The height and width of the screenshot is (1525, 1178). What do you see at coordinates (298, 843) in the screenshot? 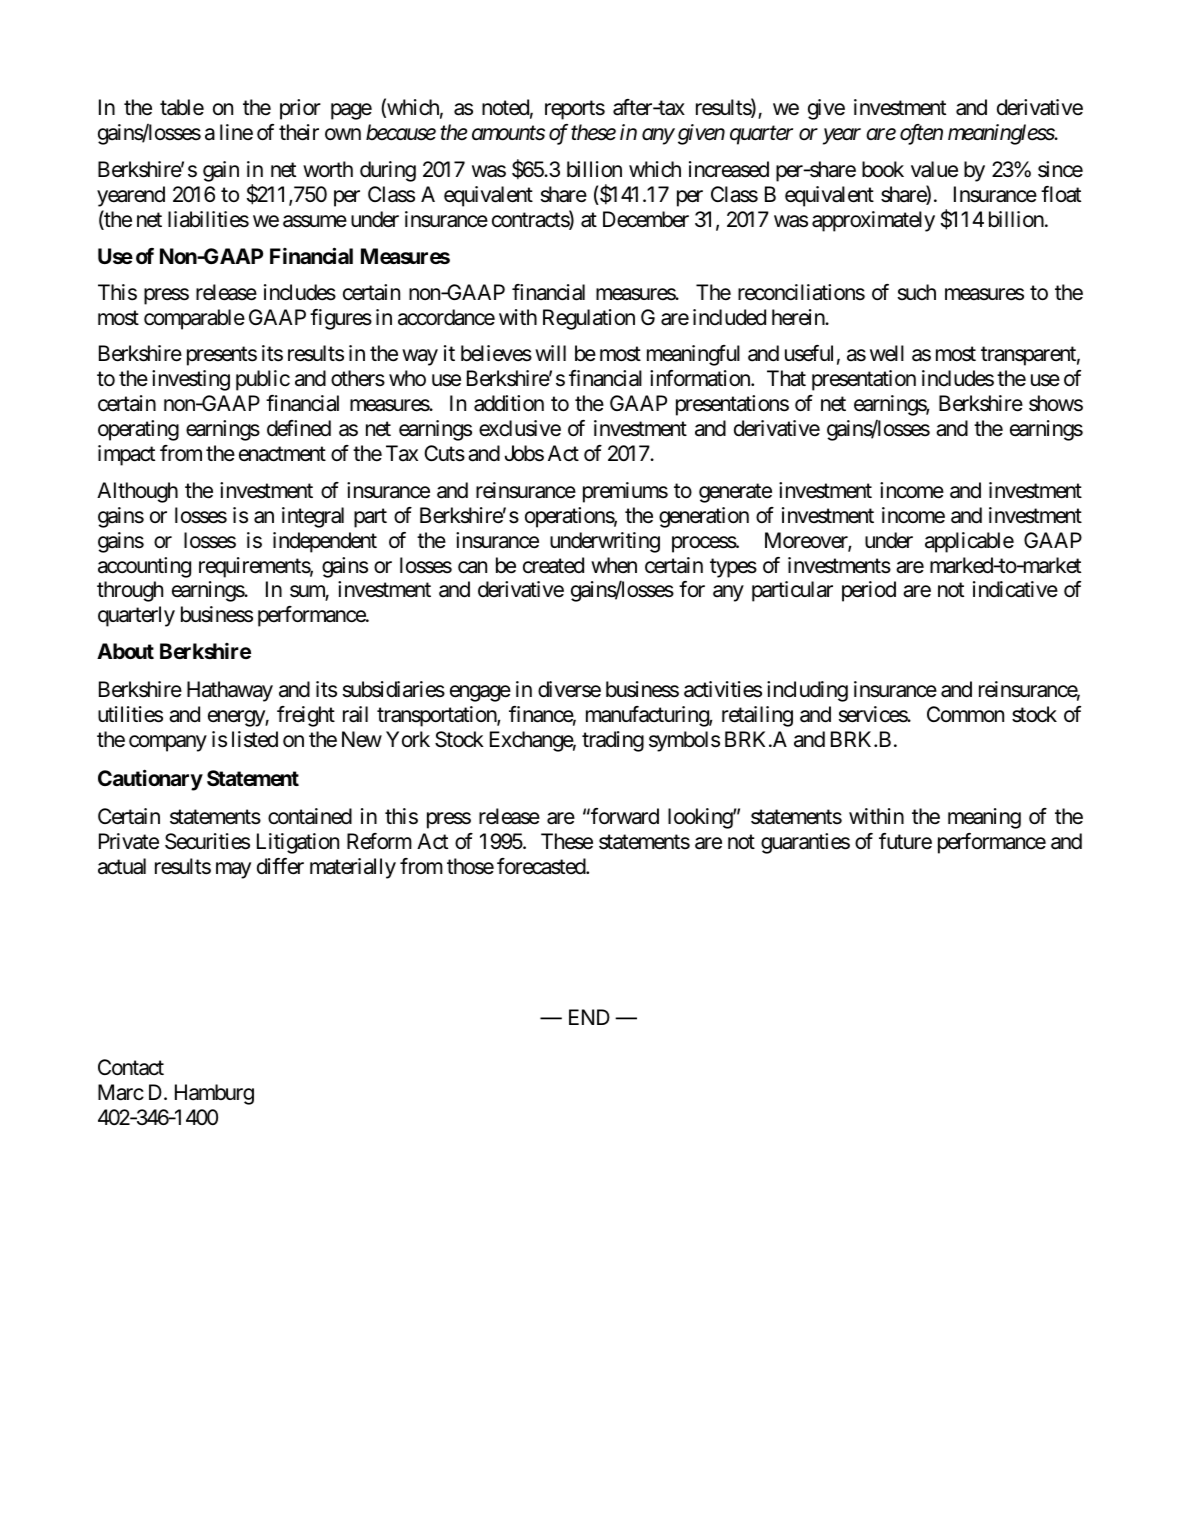
I see `Litigation` at bounding box center [298, 843].
